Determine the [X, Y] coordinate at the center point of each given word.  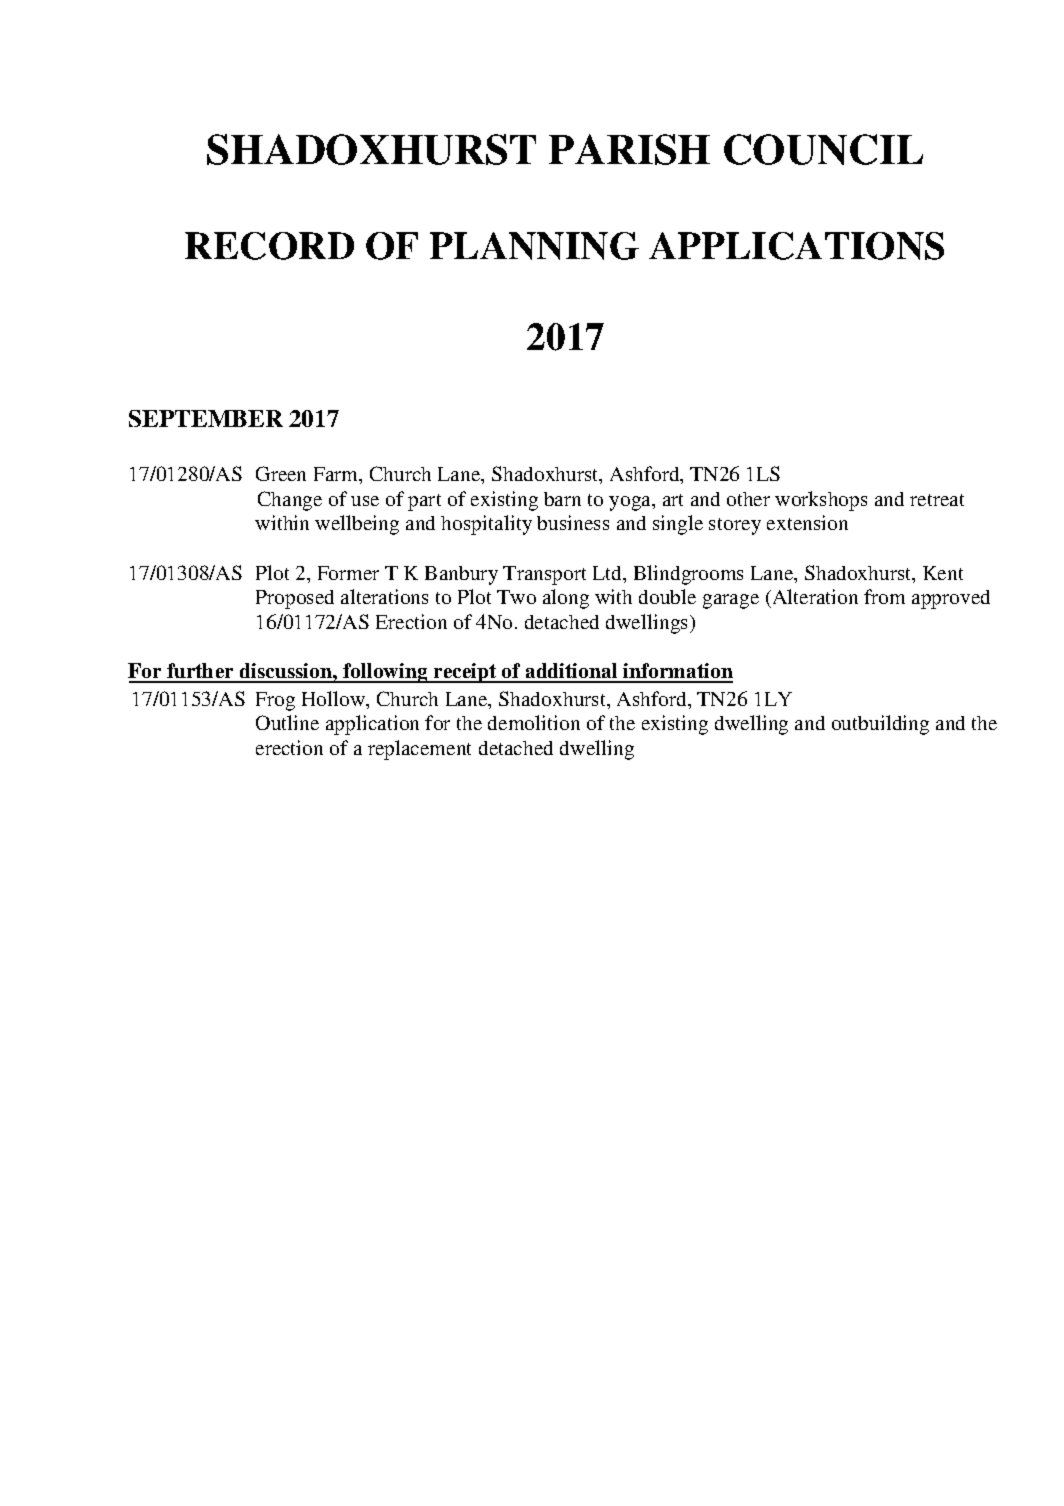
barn [562, 499]
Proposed [295, 599]
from [884, 596]
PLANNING [534, 246]
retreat [937, 500]
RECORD [269, 246]
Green [281, 473]
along [566, 599]
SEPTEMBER [206, 418]
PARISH [629, 149]
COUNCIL [823, 149]
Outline [287, 722]
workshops [821, 501]
